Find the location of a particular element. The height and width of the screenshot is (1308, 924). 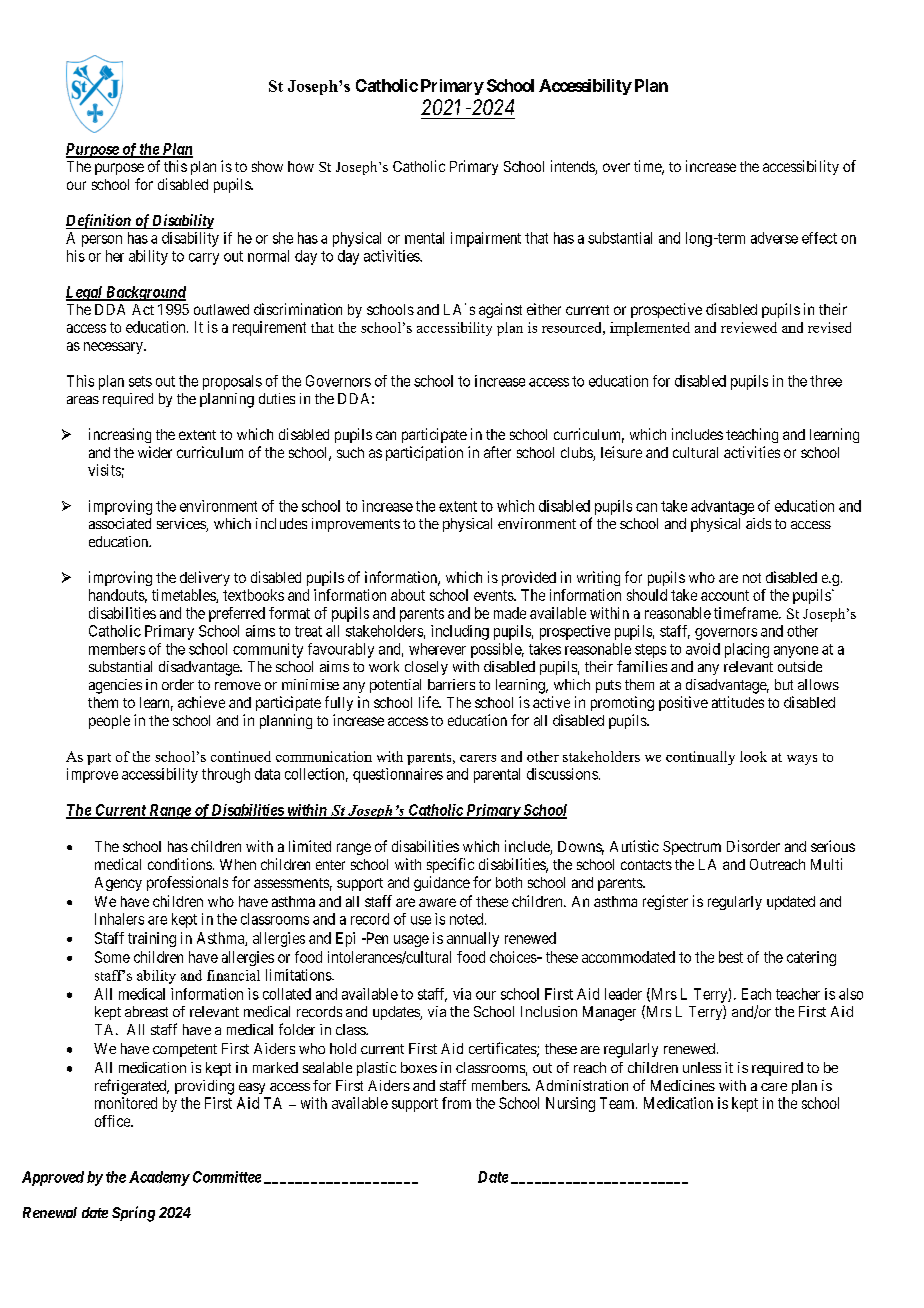

adverse is located at coordinates (774, 238).
